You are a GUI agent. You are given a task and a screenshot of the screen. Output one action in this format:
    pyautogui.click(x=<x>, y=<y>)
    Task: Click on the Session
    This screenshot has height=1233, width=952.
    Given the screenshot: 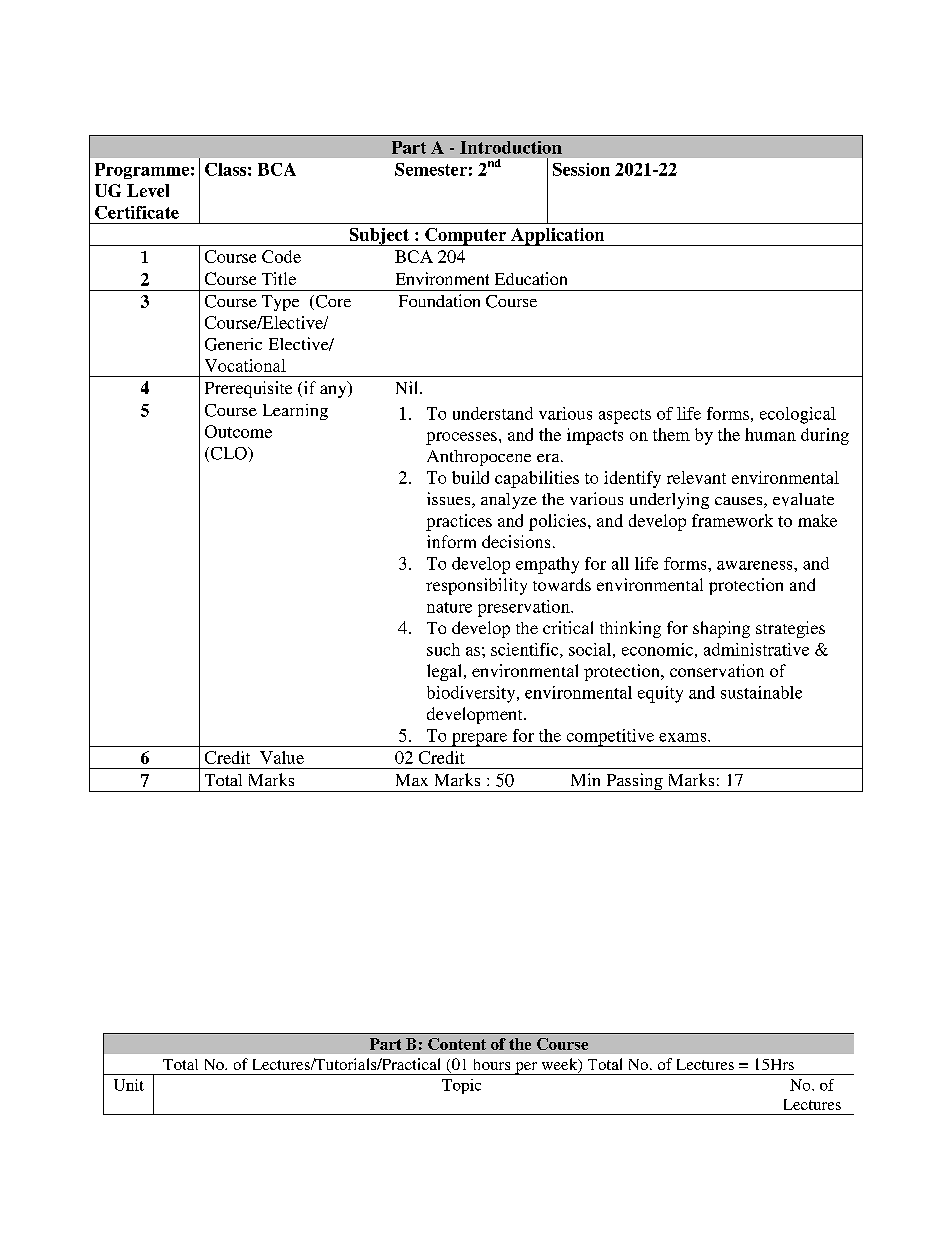 What is the action you would take?
    pyautogui.click(x=581, y=169)
